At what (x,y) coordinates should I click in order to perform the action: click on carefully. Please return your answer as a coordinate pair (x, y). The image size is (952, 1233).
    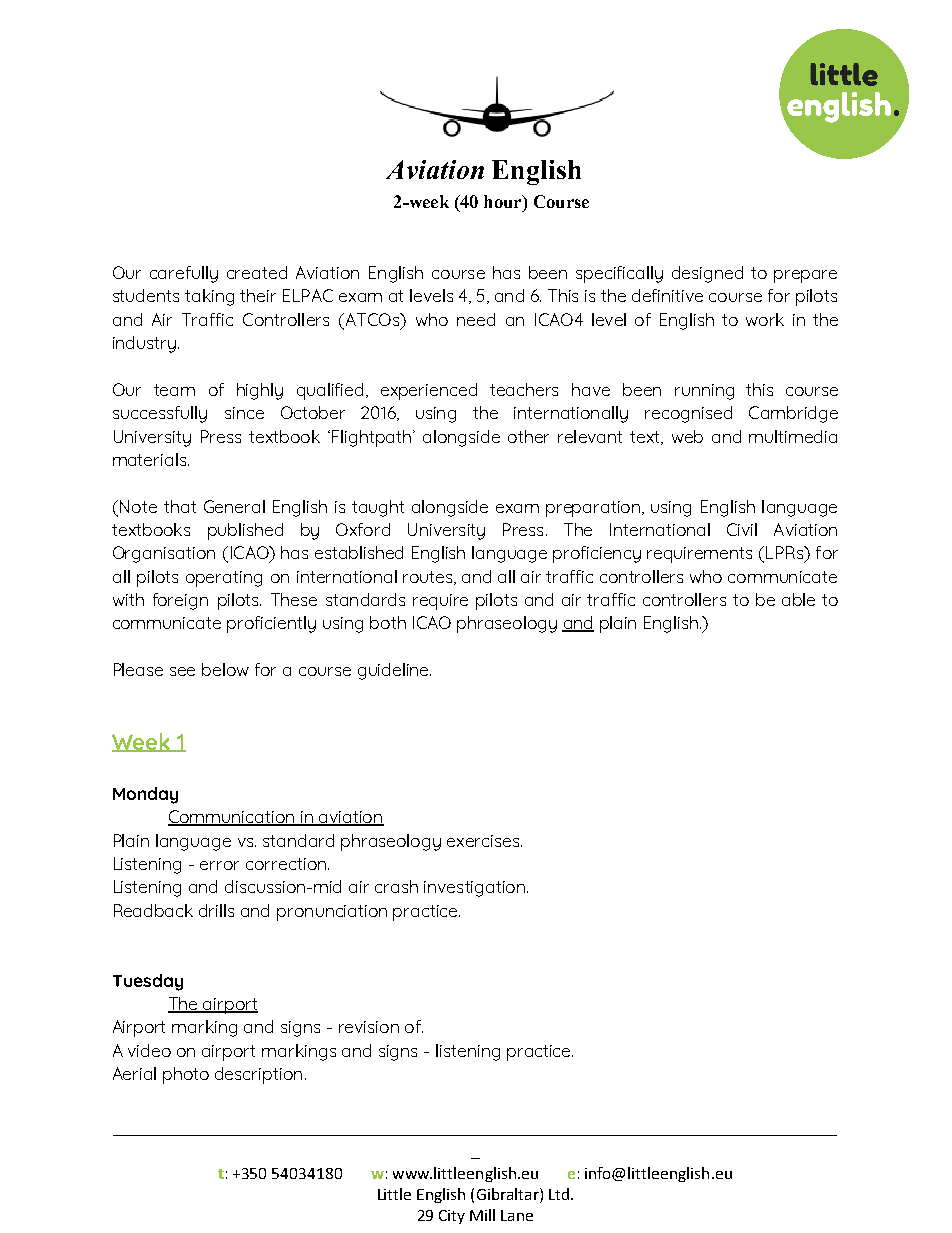
    Looking at the image, I should click on (184, 274).
